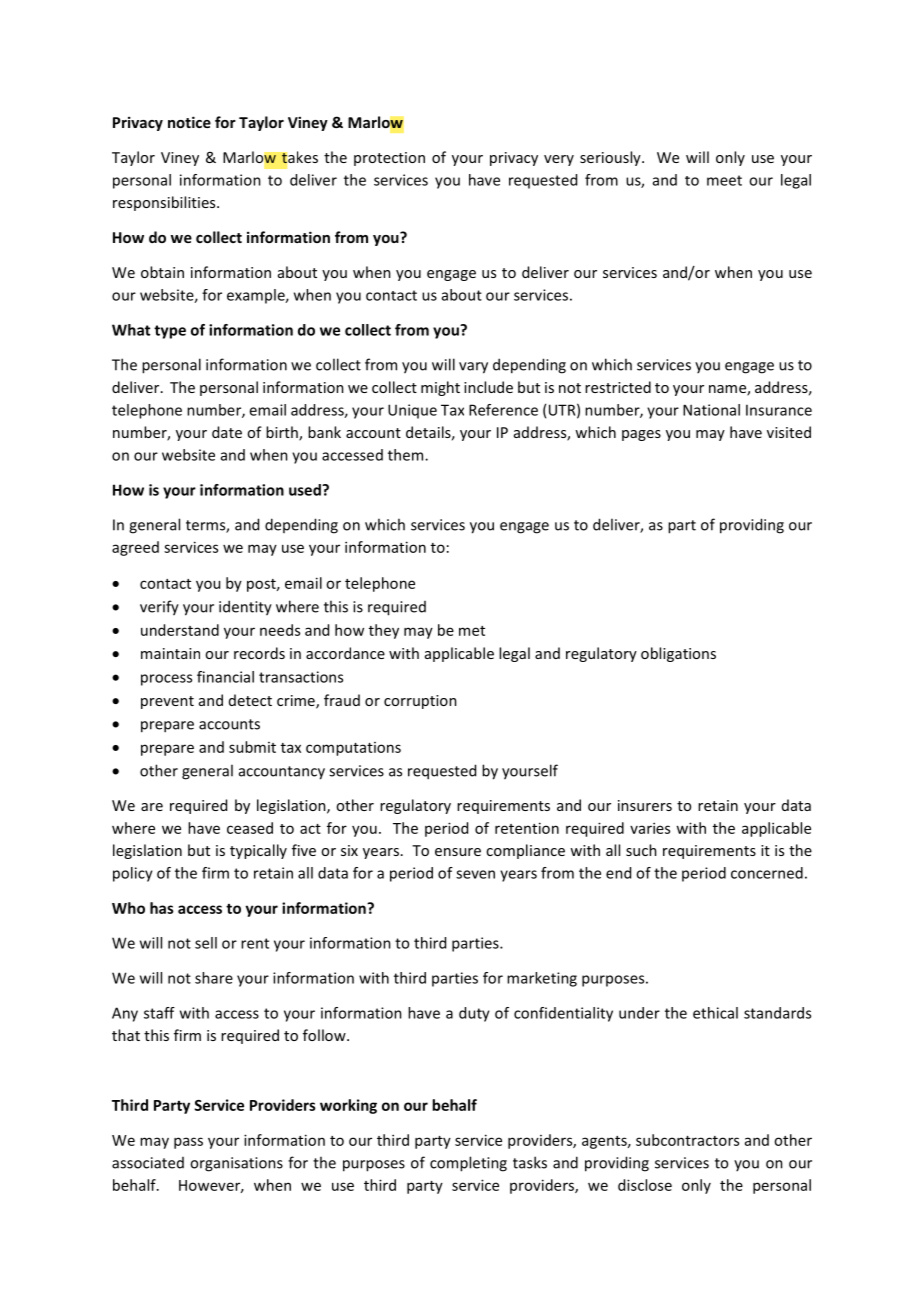 The image size is (924, 1308). I want to click on met, so click(472, 631).
